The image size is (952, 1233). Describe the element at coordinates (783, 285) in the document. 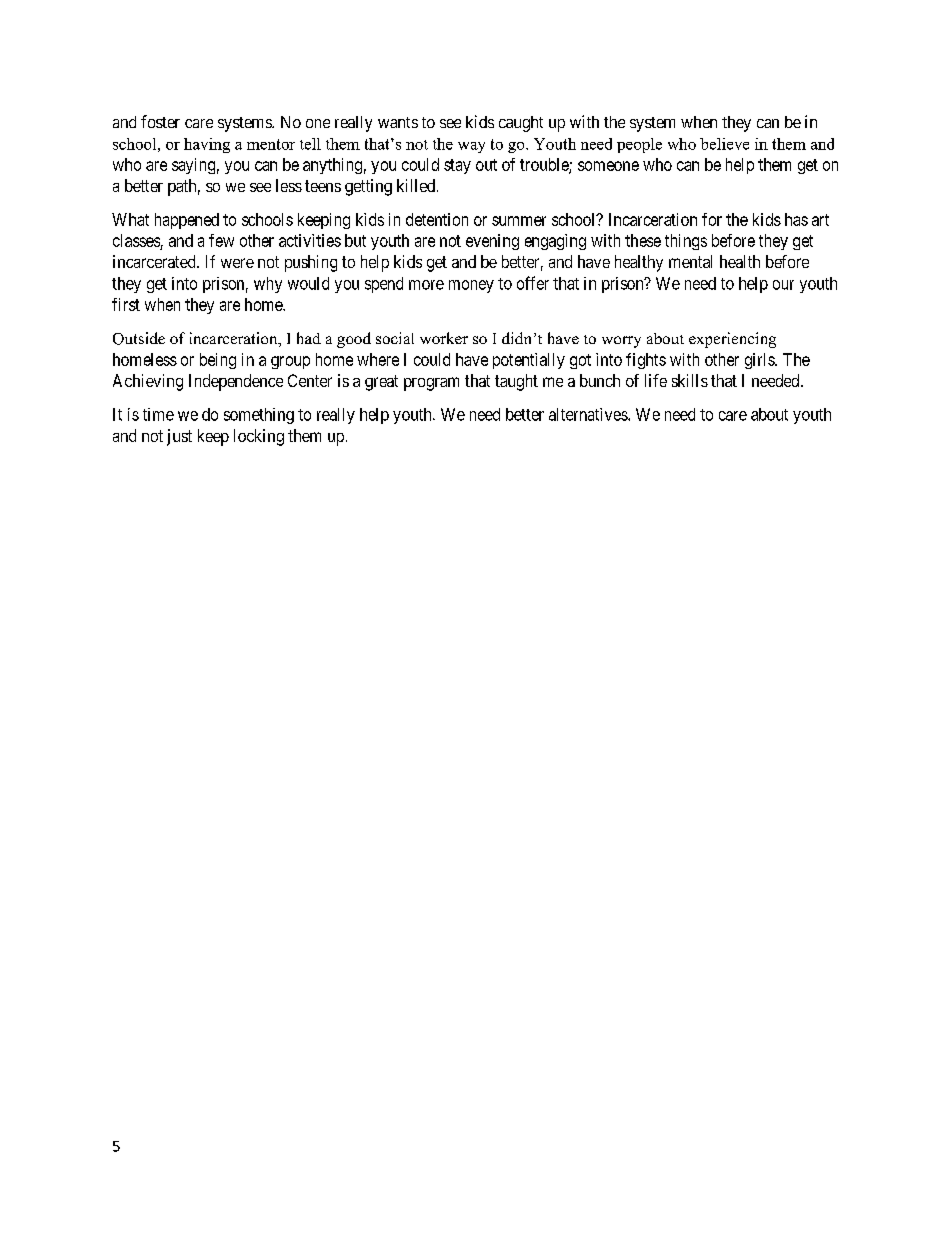

I see `our` at that location.
